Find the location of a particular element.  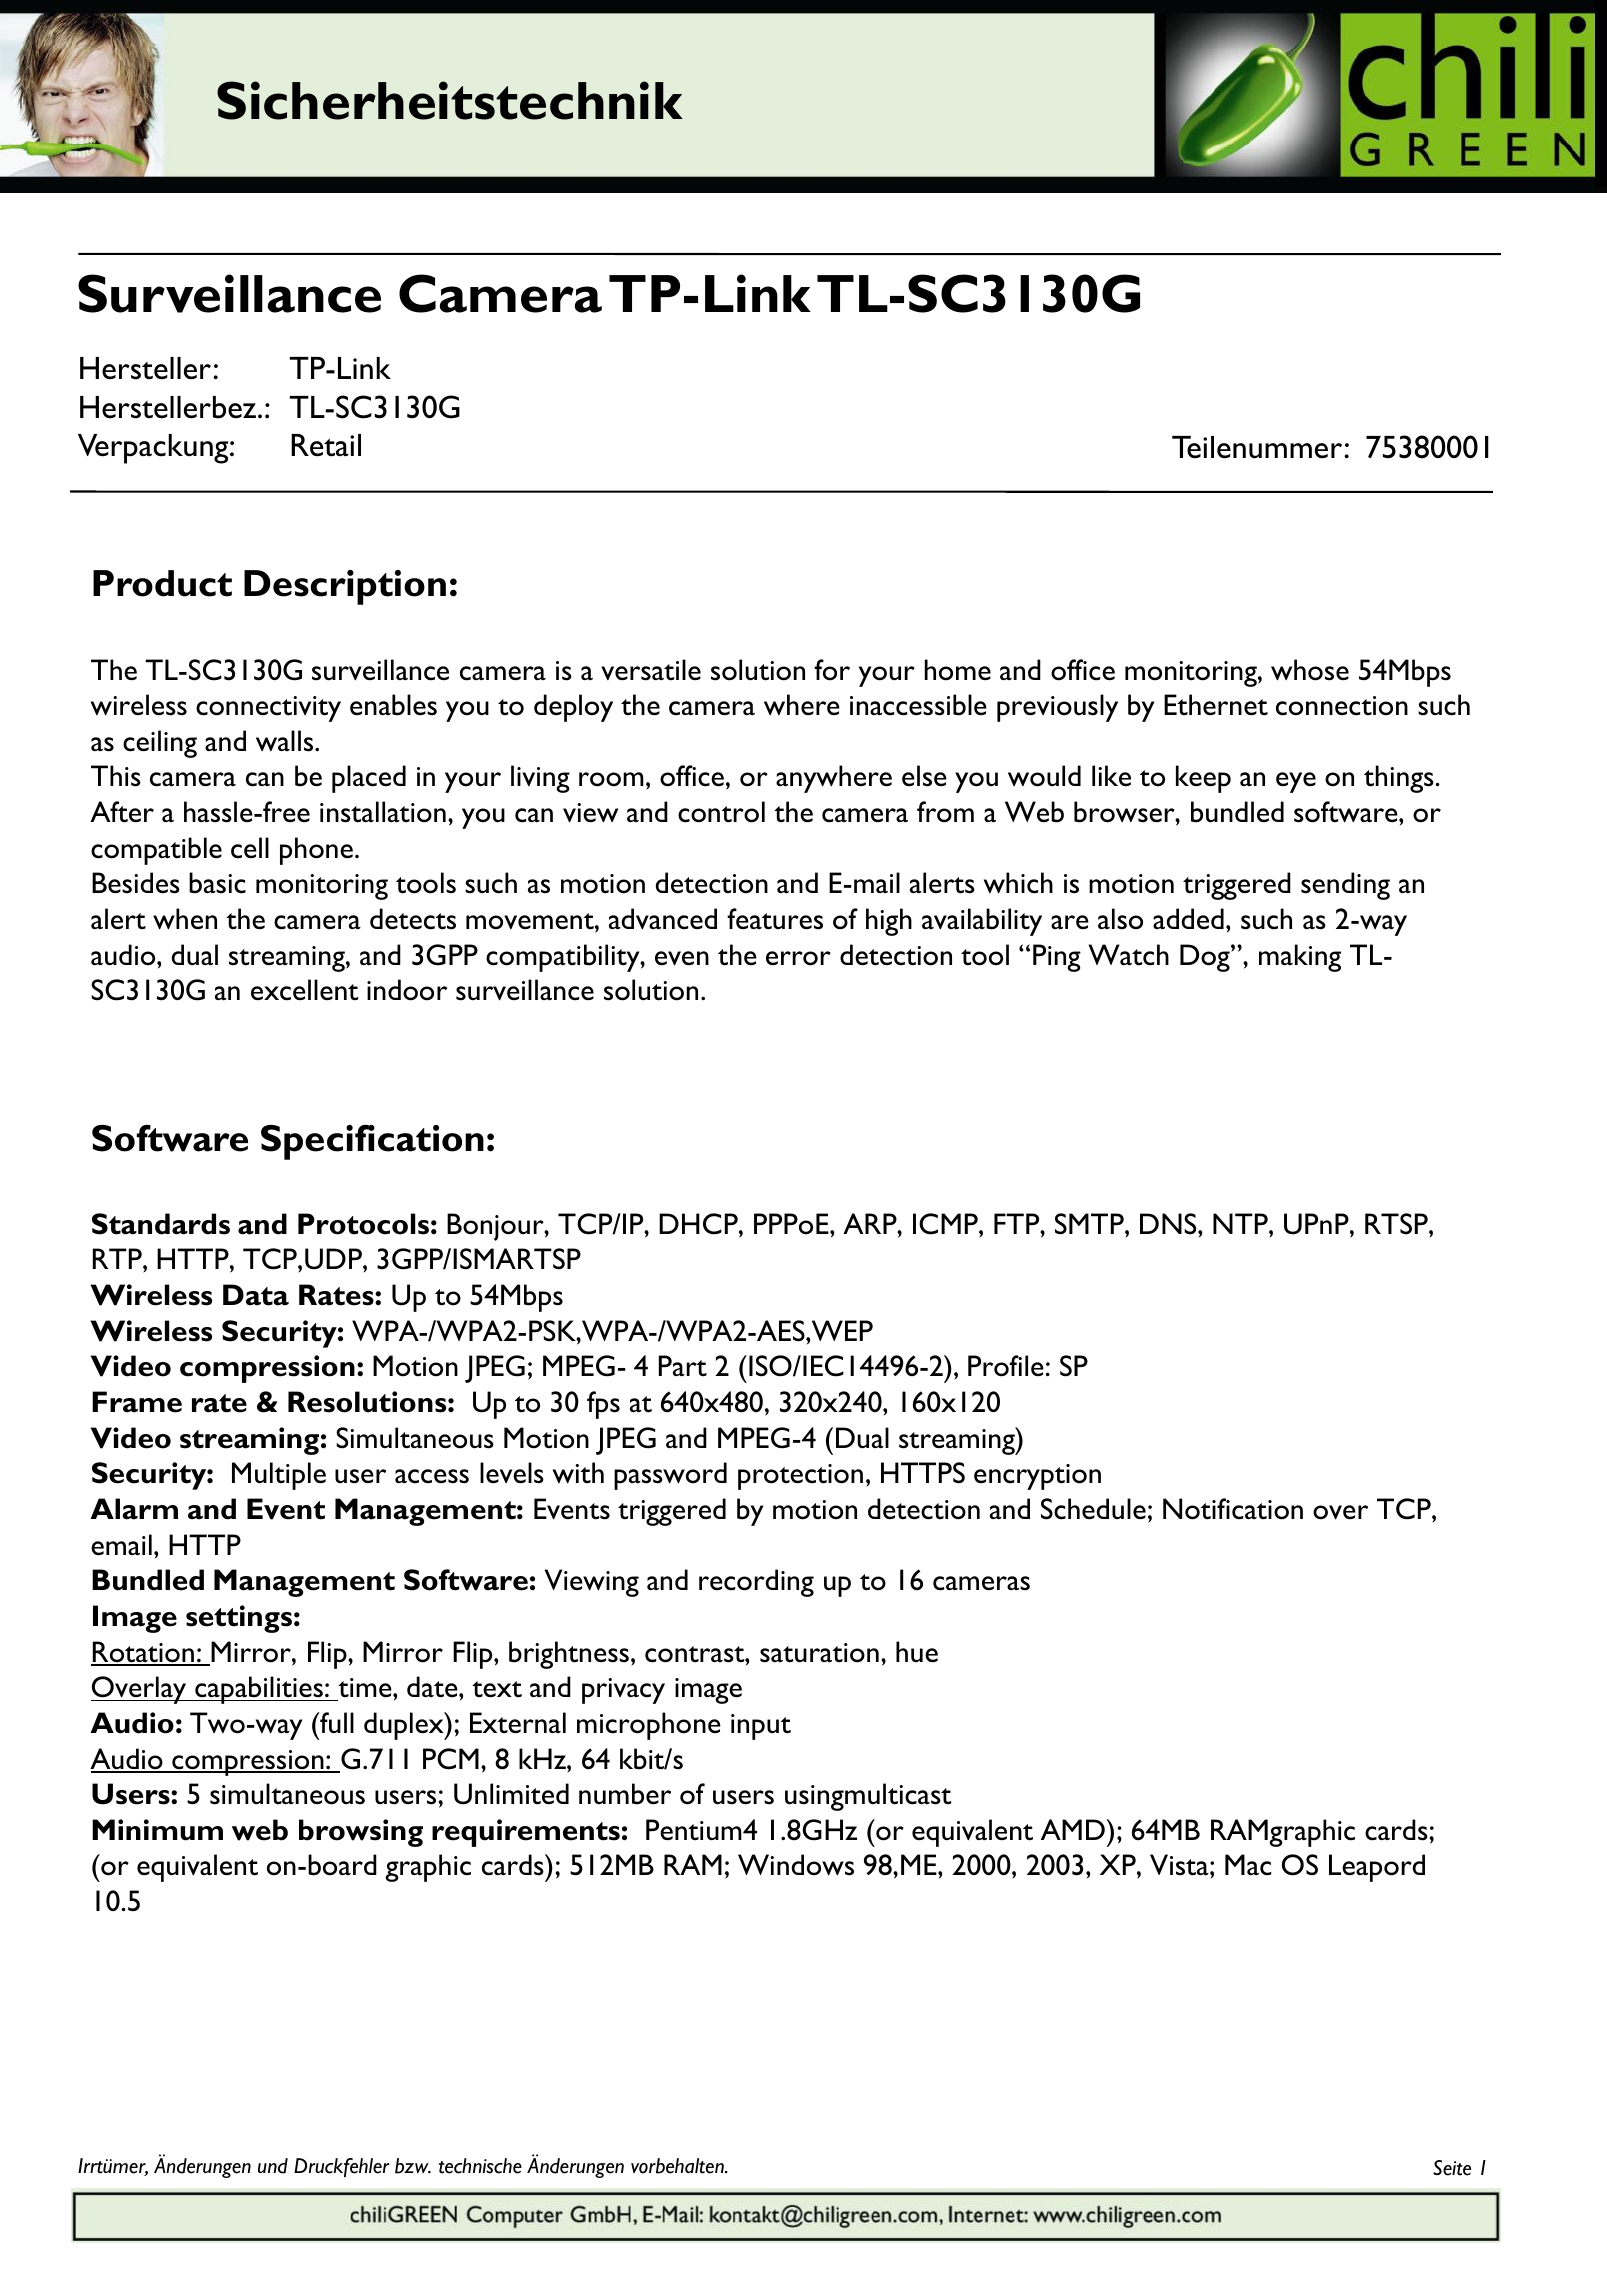

sending is located at coordinates (1345, 886).
